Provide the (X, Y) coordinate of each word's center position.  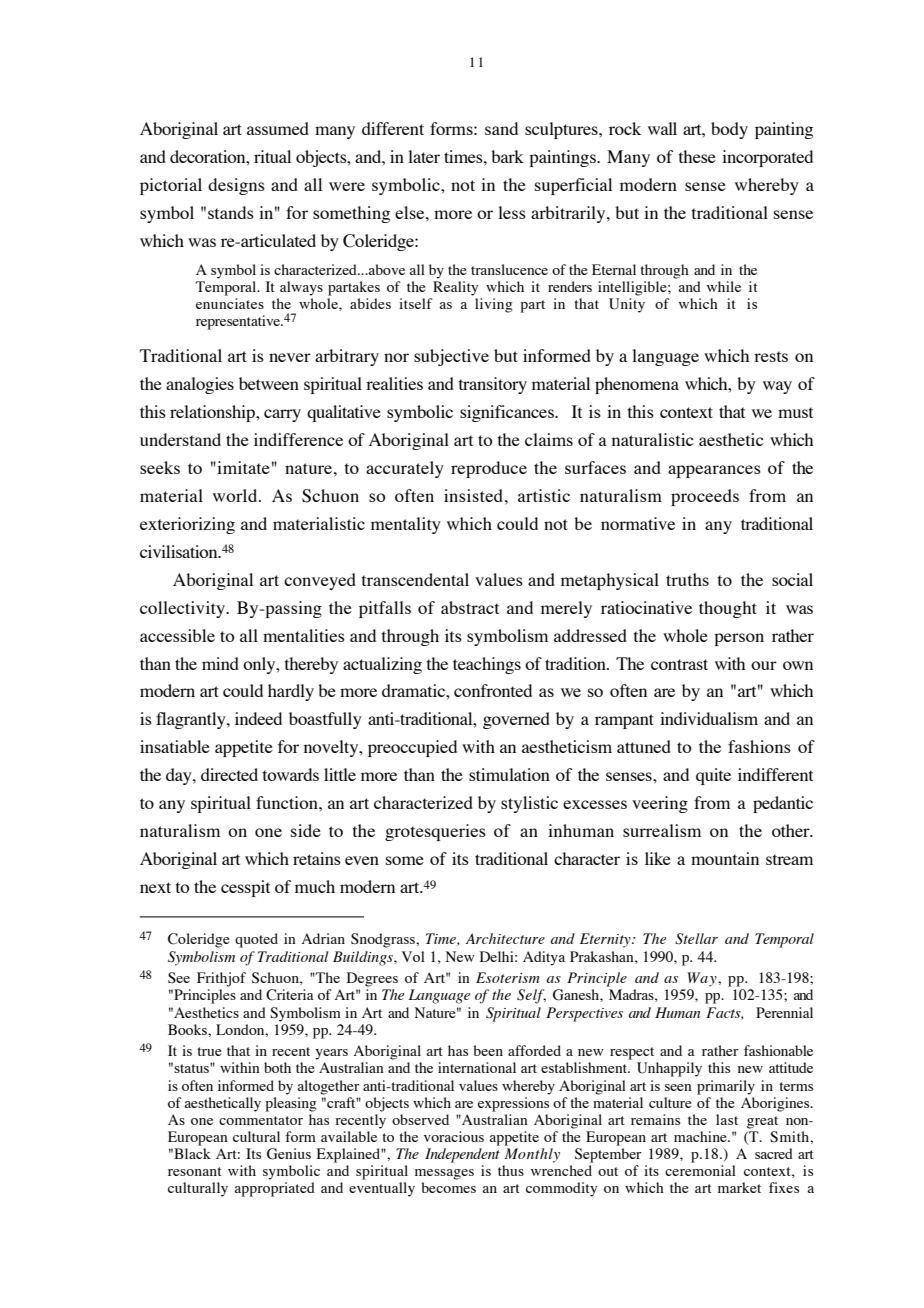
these (697, 156)
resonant (195, 1171)
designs (236, 186)
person (739, 639)
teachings (487, 665)
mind (220, 663)
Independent (462, 1155)
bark (507, 156)
